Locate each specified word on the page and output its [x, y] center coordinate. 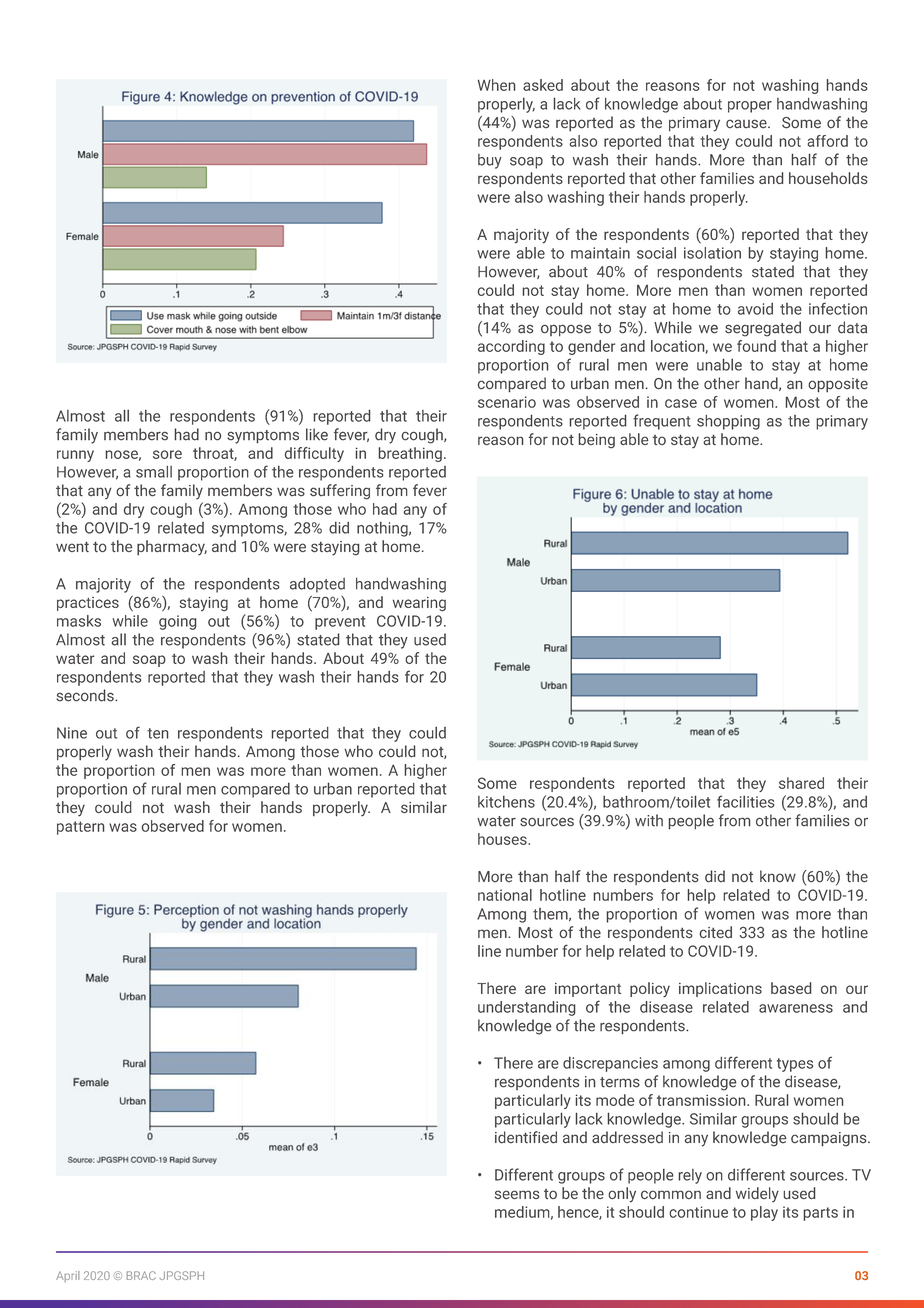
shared [801, 783]
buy [490, 161]
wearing [419, 604]
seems [517, 1195]
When [496, 85]
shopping [728, 422]
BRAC [141, 1275]
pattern [80, 828]
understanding [527, 1008]
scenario [507, 402]
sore [167, 454]
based [791, 988]
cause [747, 124]
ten [157, 733]
